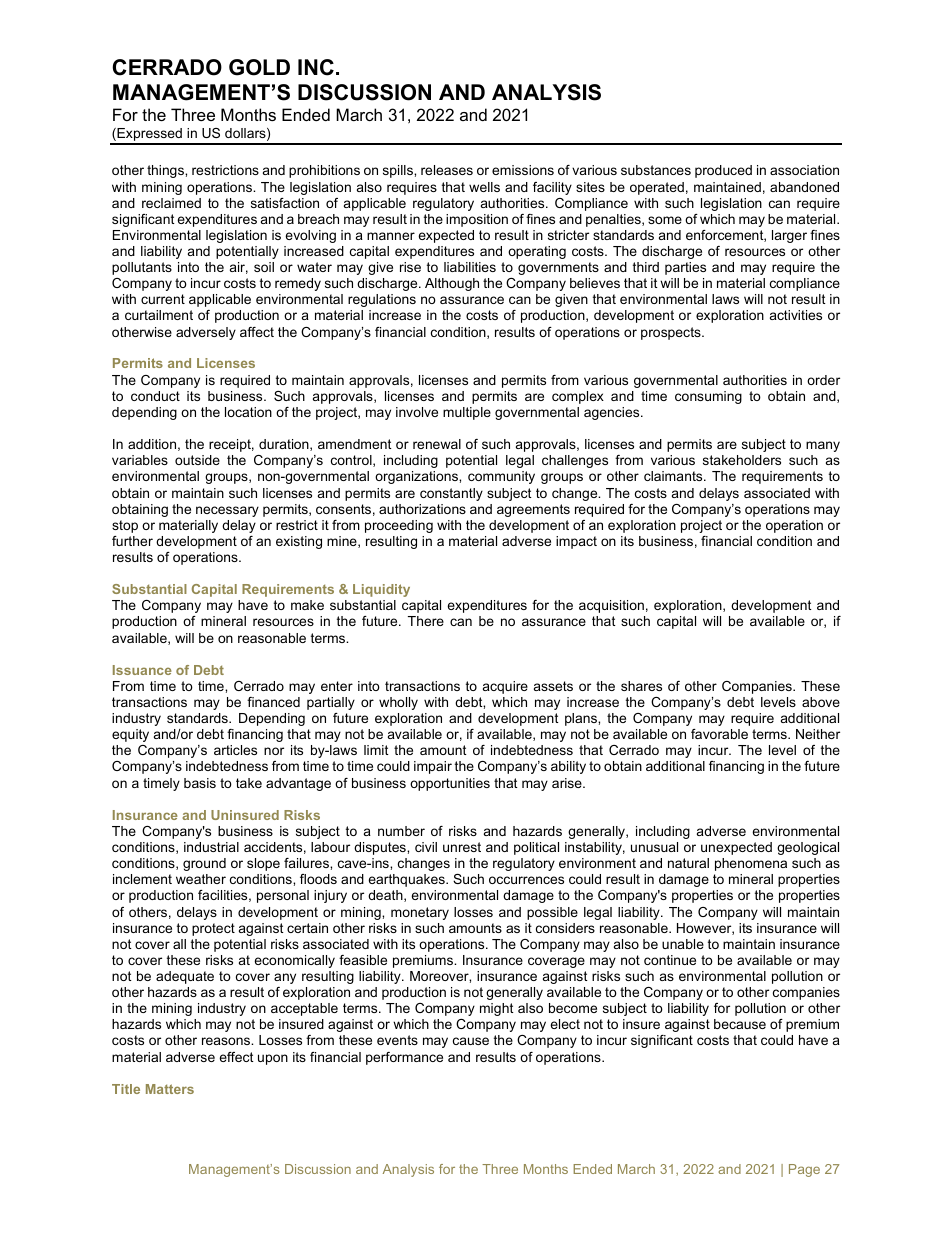 The width and height of the screenshot is (952, 1233). I want to click on Matters, so click(170, 1089).
